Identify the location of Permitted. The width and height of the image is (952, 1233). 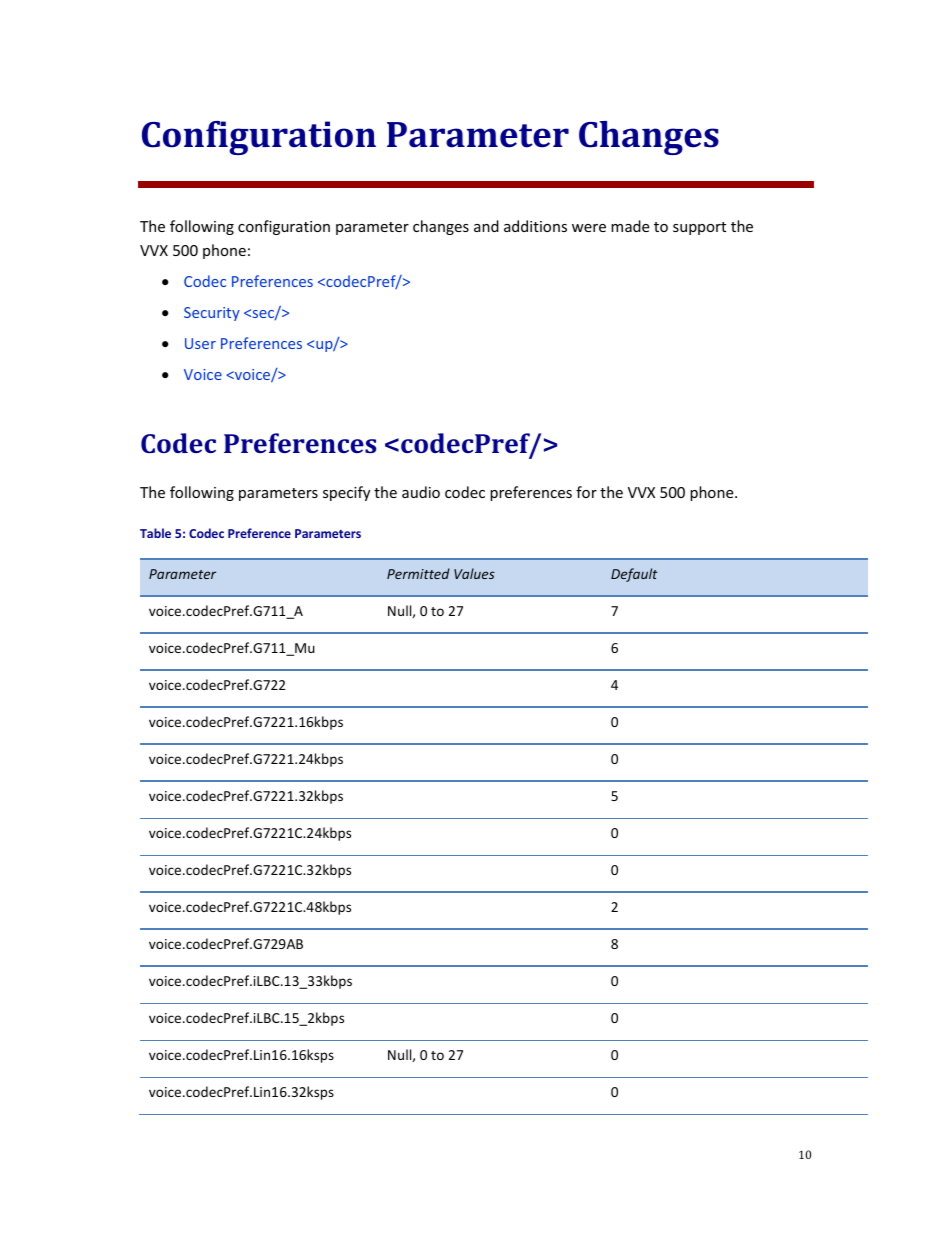
(418, 573).
